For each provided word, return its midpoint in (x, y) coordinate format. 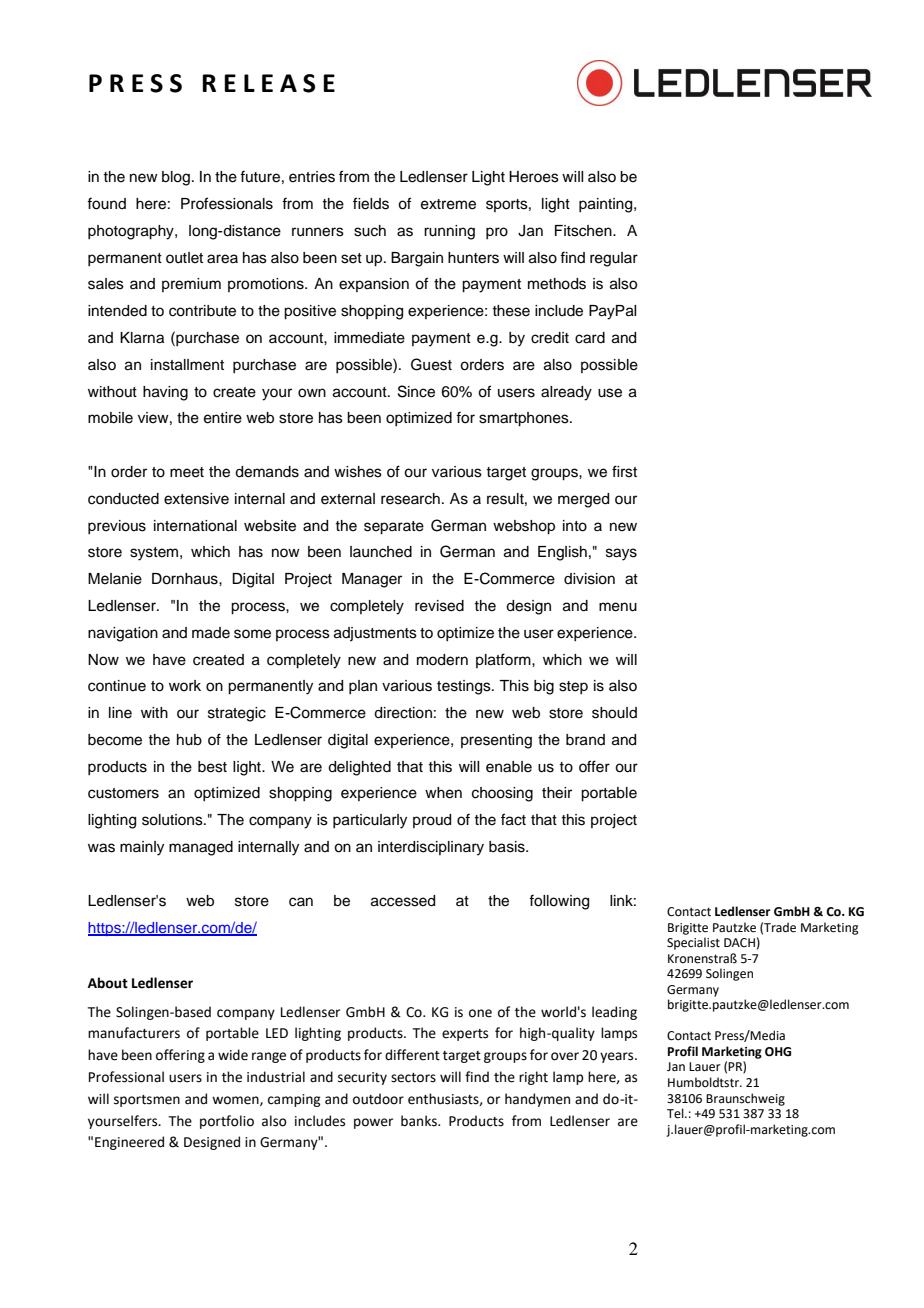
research (410, 499)
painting (607, 205)
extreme (448, 204)
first (624, 471)
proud (432, 821)
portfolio (227, 1122)
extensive (196, 499)
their (557, 793)
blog (176, 178)
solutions (173, 820)
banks (420, 1121)
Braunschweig (745, 1099)
